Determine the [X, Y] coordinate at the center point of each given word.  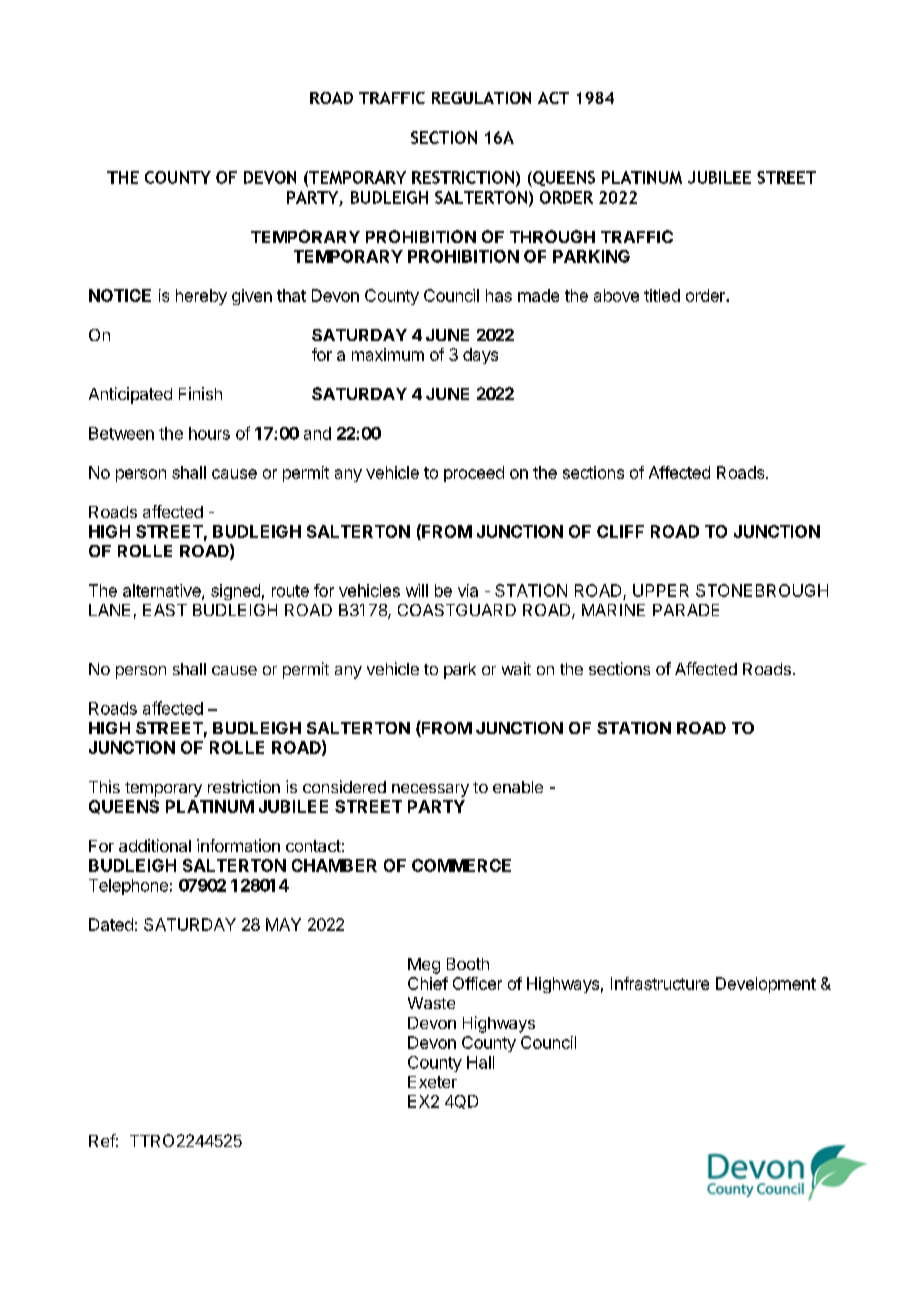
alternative [163, 591]
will [417, 590]
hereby [201, 297]
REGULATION [481, 98]
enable [518, 787]
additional [155, 845]
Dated [111, 924]
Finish [200, 393]
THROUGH [552, 236]
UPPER [661, 590]
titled [662, 295]
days [480, 356]
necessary [430, 790]
